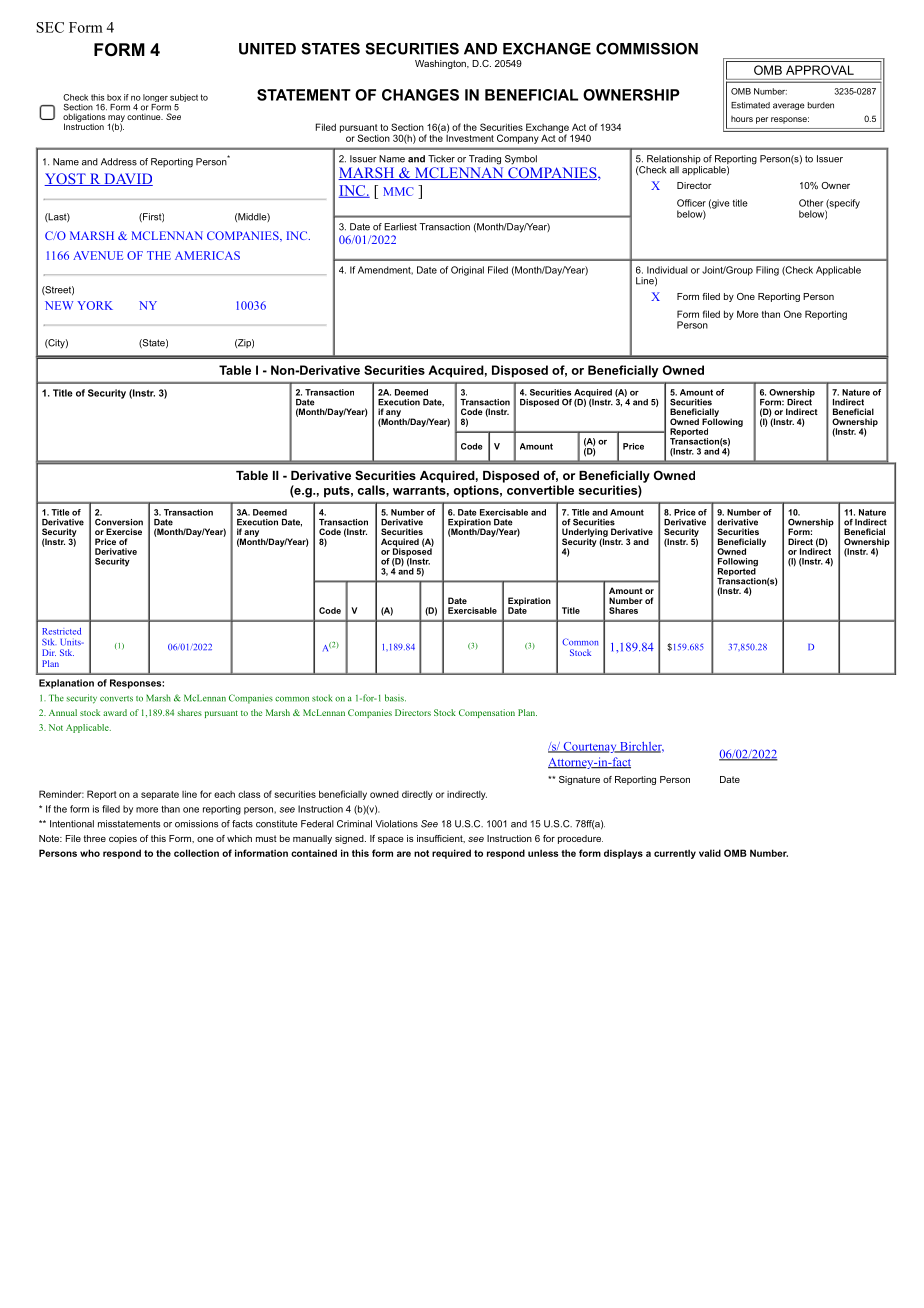  Describe the element at coordinates (767, 271) in the page. I see `Filing` at that location.
